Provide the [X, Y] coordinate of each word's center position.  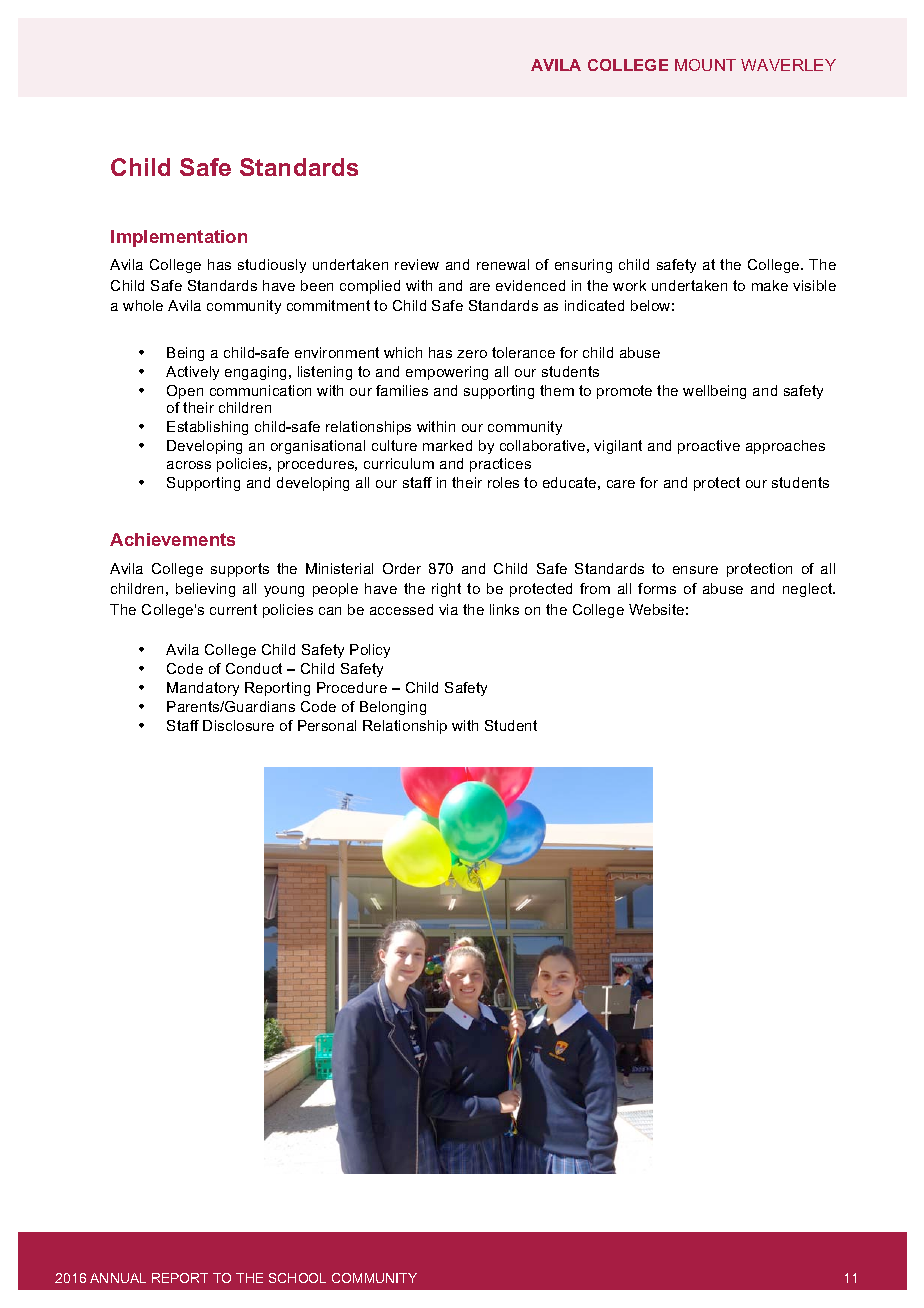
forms [657, 588]
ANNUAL [118, 1278]
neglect [809, 590]
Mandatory [203, 689]
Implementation [179, 238]
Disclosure [238, 725]
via [448, 609]
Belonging [393, 708]
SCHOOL [297, 1278]
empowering [447, 373]
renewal [503, 264]
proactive [709, 447]
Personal [327, 725]
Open [185, 392]
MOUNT [705, 65]
